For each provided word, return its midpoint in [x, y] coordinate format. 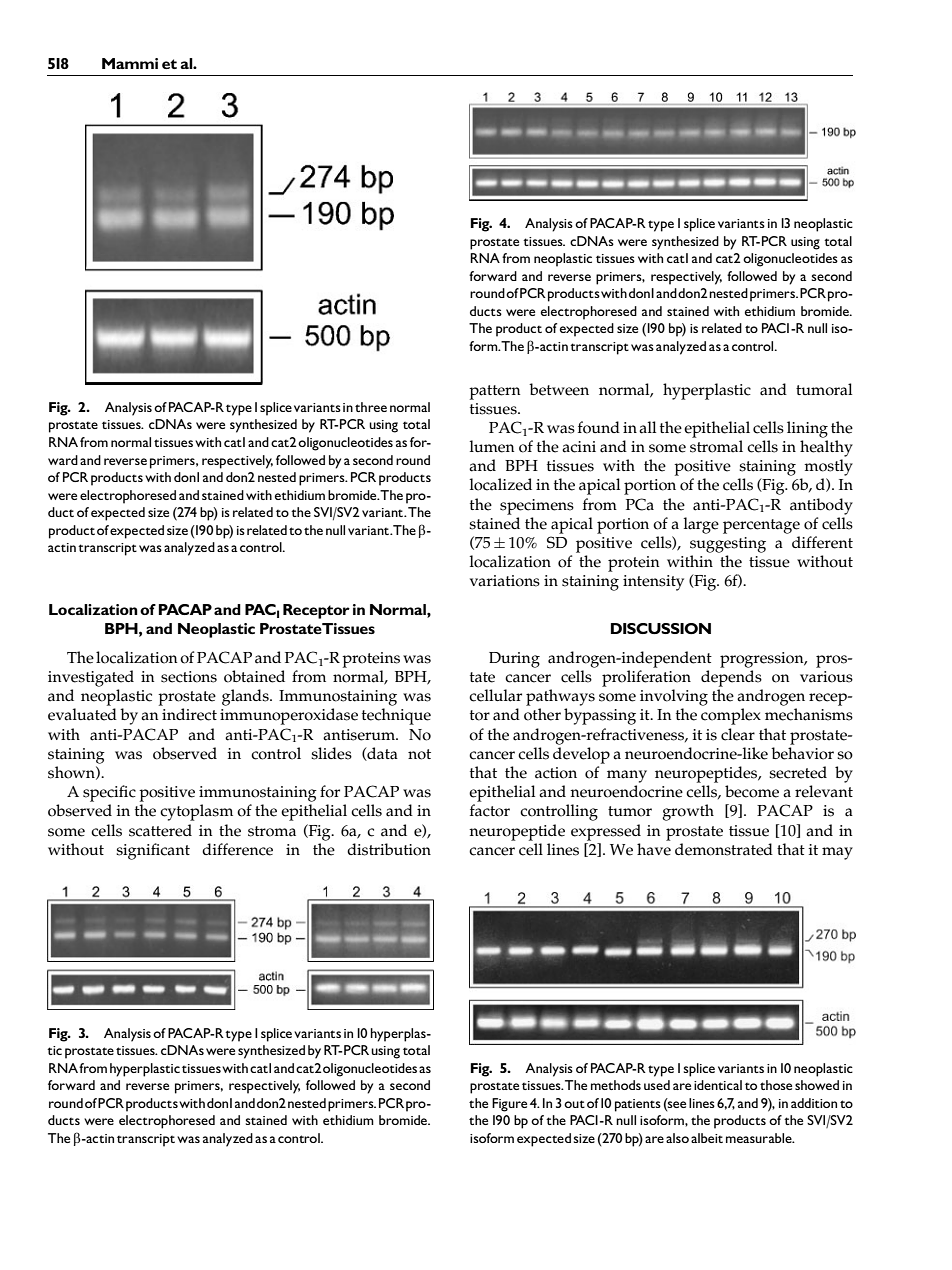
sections [189, 677]
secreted [798, 772]
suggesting [728, 545]
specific [109, 793]
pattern [494, 392]
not [419, 754]
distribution [389, 849]
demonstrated [724, 849]
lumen [492, 446]
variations [505, 581]
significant [153, 851]
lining [807, 429]
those [776, 1085]
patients [638, 1105]
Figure [509, 1105]
